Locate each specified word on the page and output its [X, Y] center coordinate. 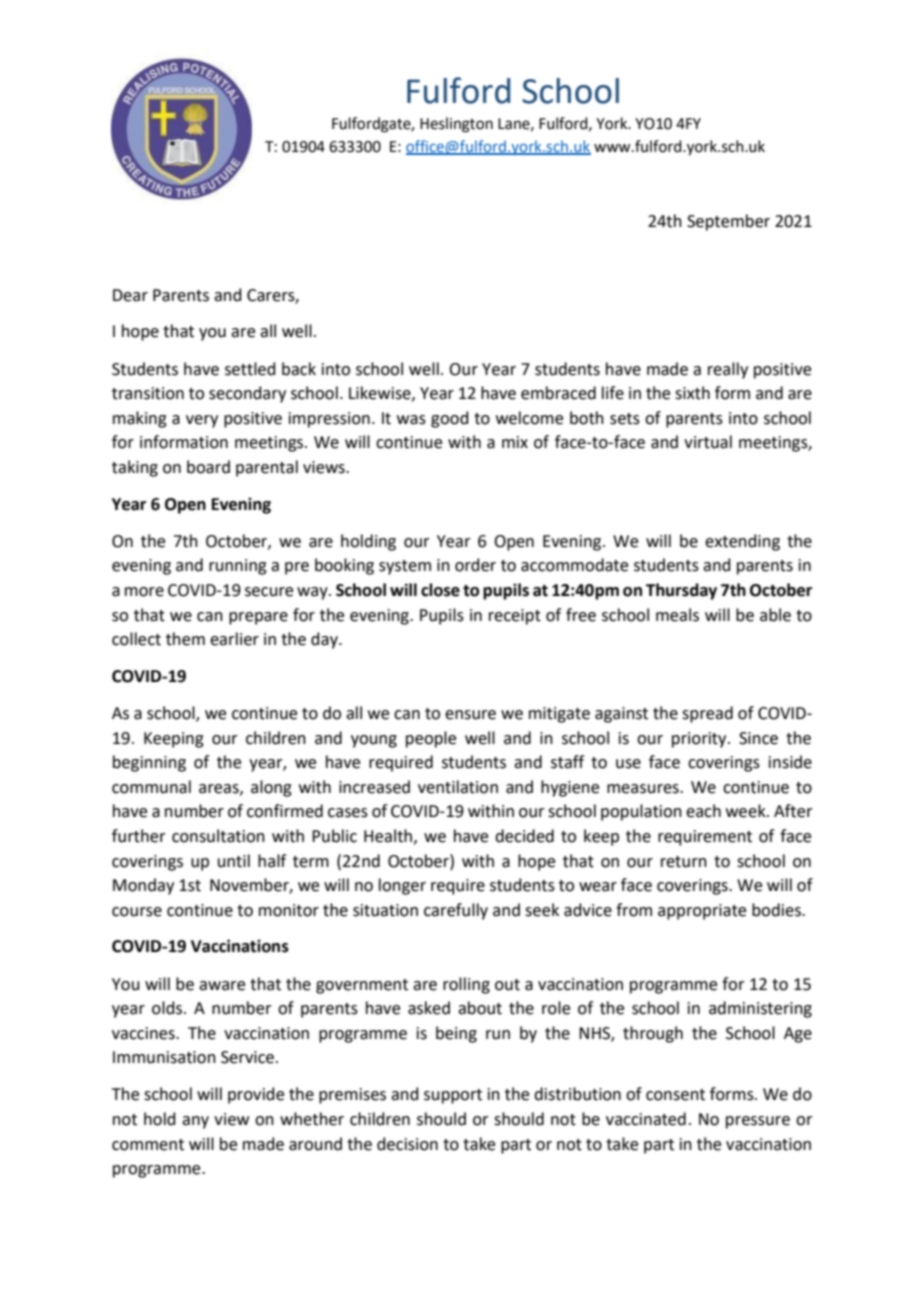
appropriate [702, 912]
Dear [130, 295]
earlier [234, 639]
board [208, 467]
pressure [758, 1122]
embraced [558, 393]
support [453, 1096]
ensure [470, 715]
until [234, 861]
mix [515, 442]
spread [707, 714]
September [728, 222]
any [195, 1122]
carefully [456, 911]
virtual [708, 442]
